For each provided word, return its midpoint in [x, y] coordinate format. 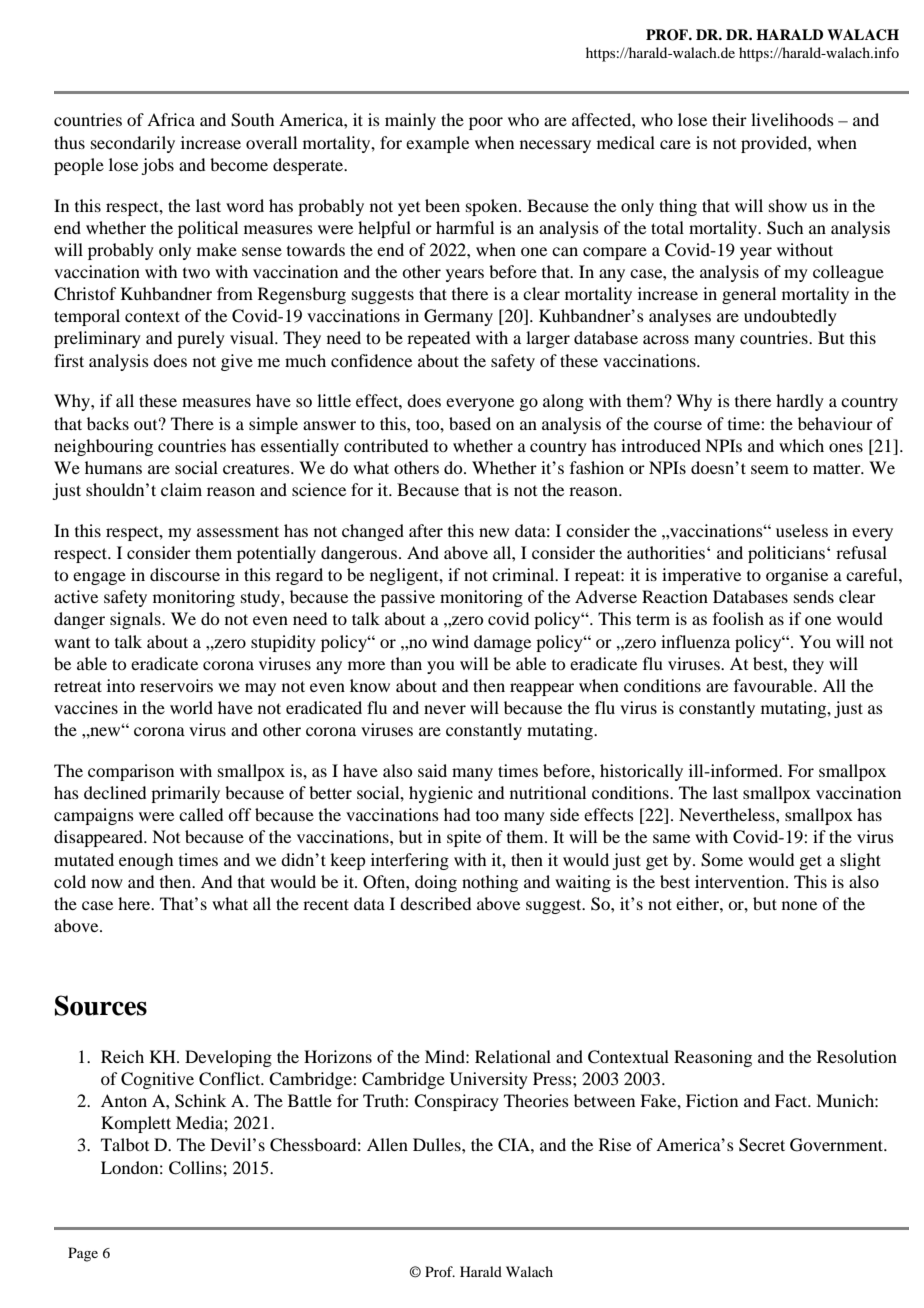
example [437, 144]
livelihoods [792, 119]
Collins [196, 1168]
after [426, 530]
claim [181, 489]
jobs [157, 166]
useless [802, 530]
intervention [741, 881]
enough [146, 861]
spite [464, 838]
